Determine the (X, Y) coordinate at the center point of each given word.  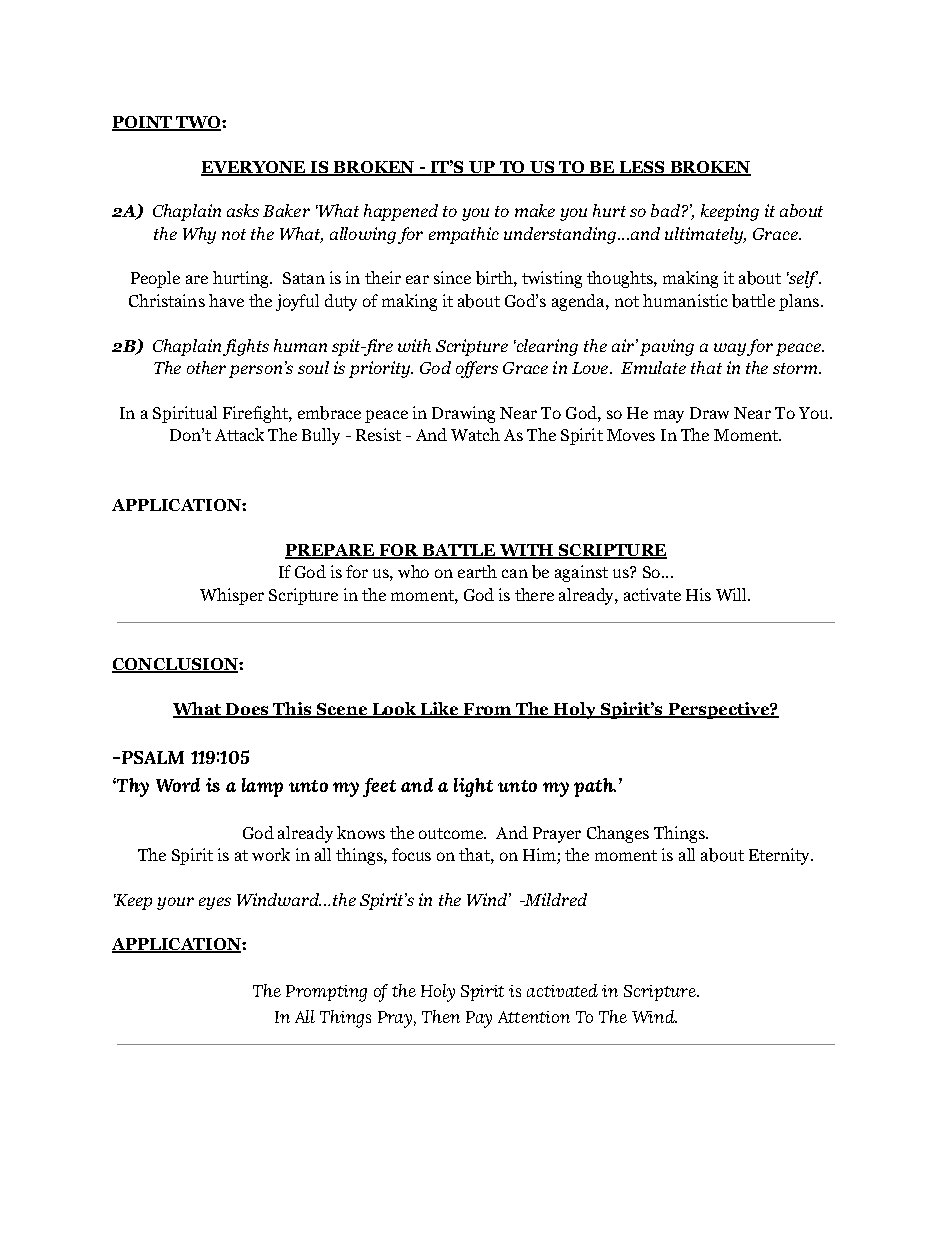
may (669, 416)
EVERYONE (254, 168)
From (487, 710)
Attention (534, 1017)
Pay (479, 1019)
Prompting (326, 993)
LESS (642, 168)
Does (247, 710)
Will (732, 594)
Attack (239, 434)
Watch (475, 434)
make (535, 210)
